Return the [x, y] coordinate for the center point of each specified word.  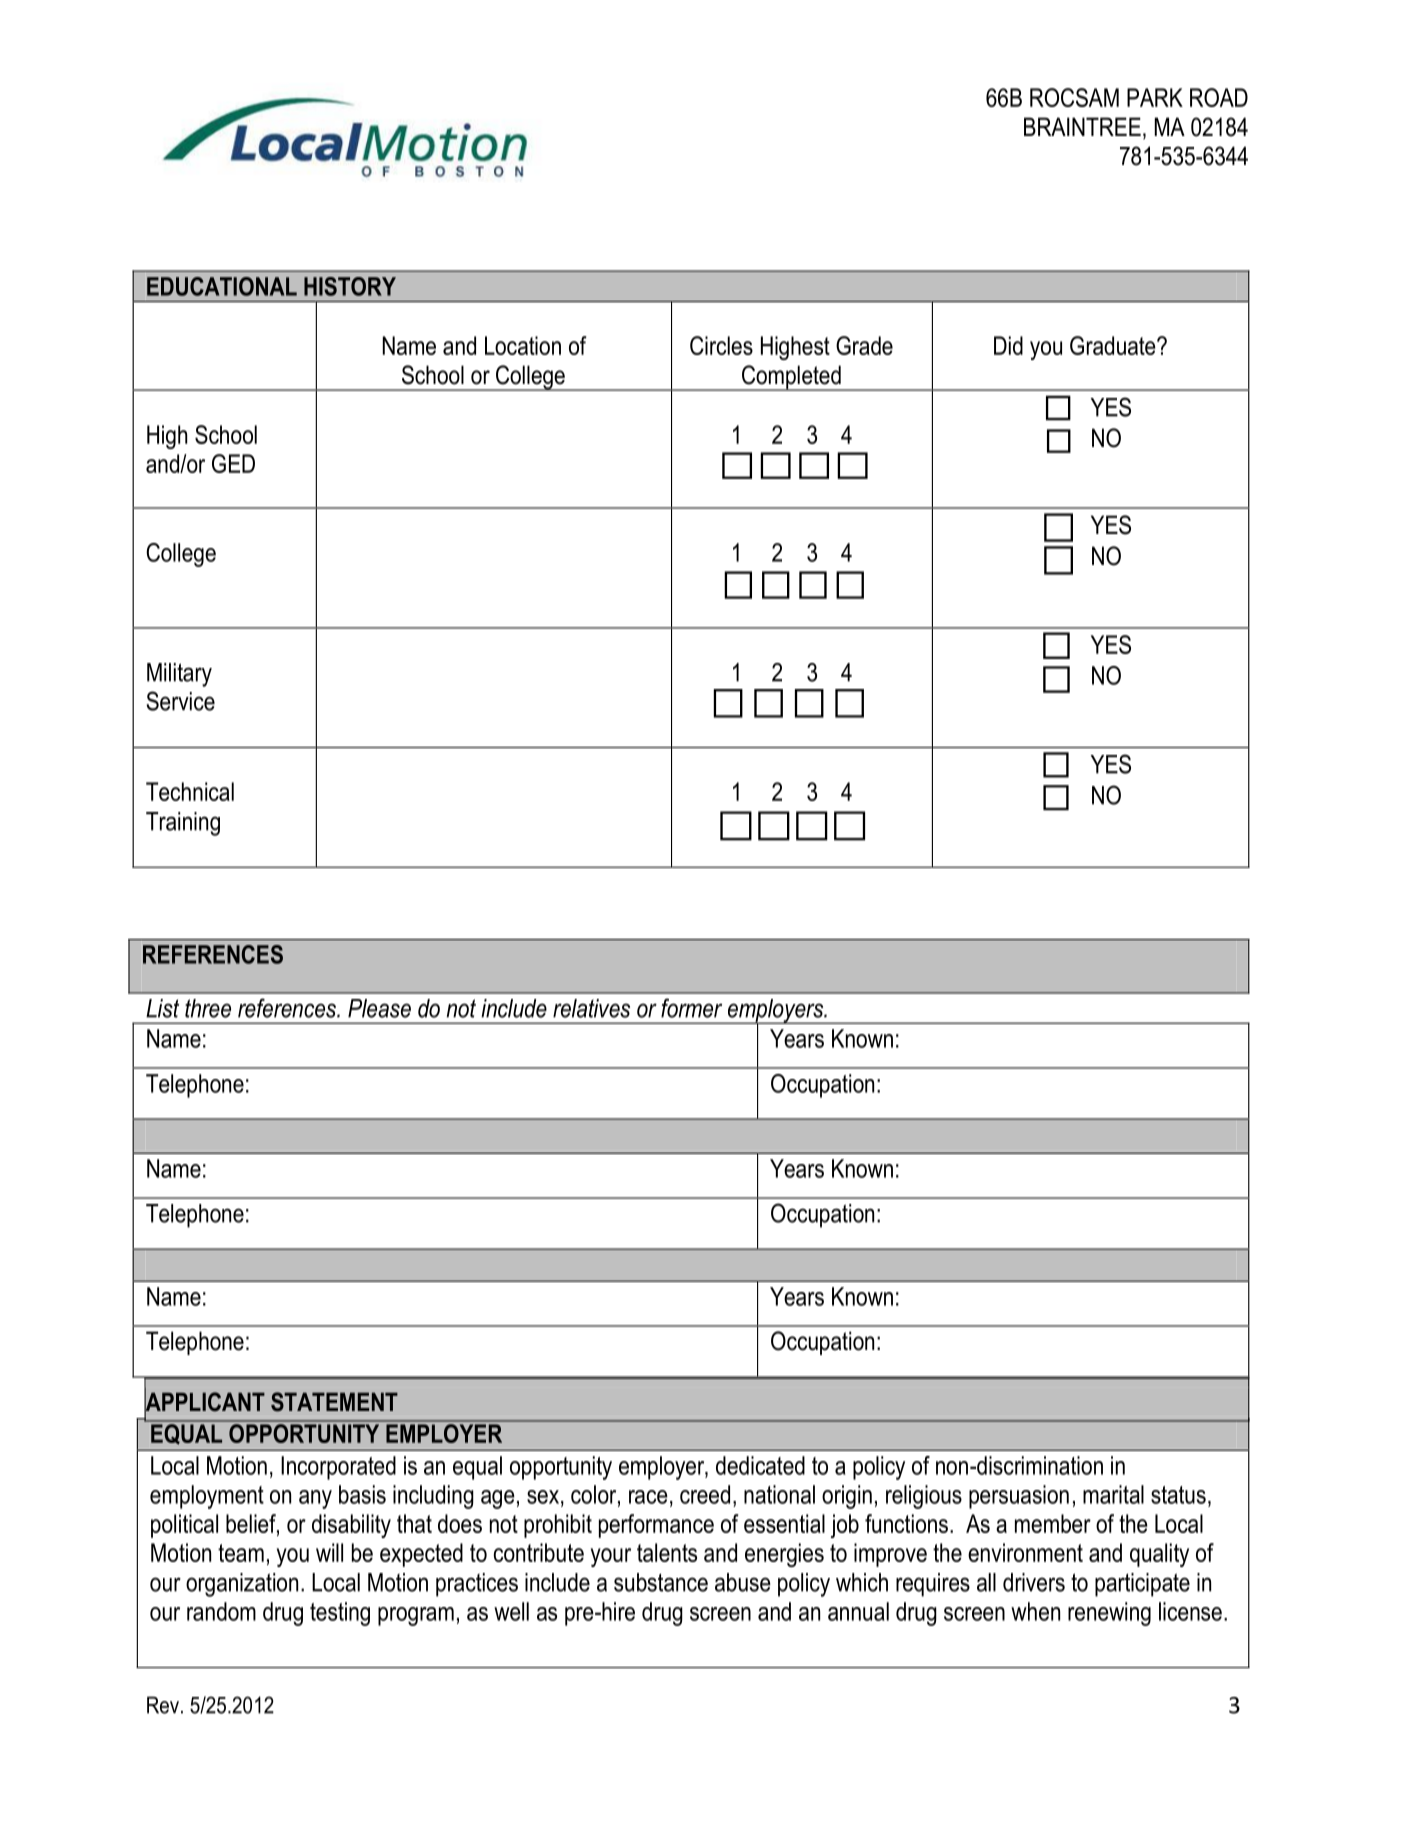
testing [340, 1614]
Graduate [1114, 345]
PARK [1155, 97]
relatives [591, 1008]
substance [661, 1582]
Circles [721, 345]
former [691, 1008]
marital [1113, 1494]
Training [183, 824]
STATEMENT [334, 1402]
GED [233, 463]
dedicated [760, 1465]
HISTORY [350, 286]
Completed [791, 378]
